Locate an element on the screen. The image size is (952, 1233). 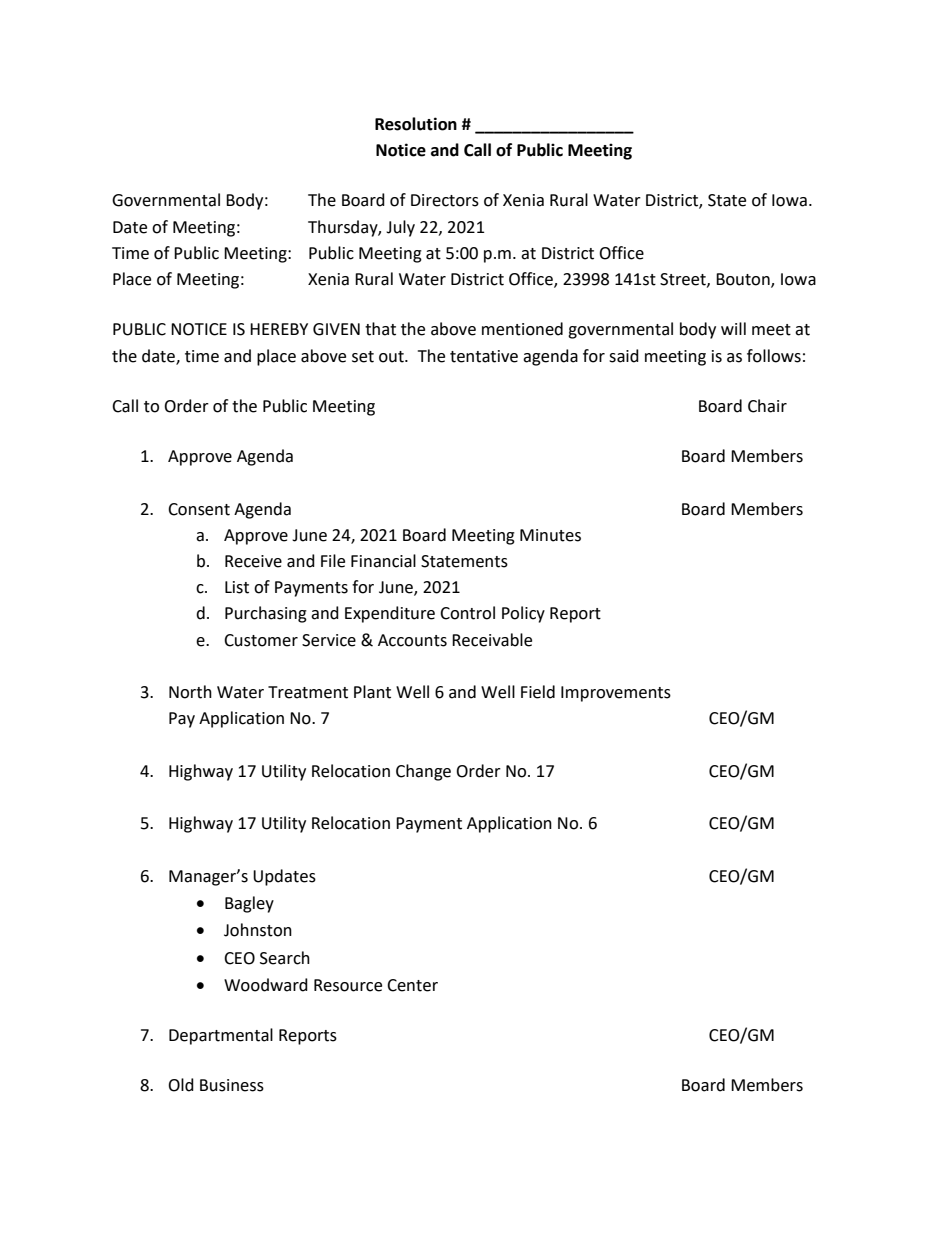
Purchasing is located at coordinates (266, 614).
